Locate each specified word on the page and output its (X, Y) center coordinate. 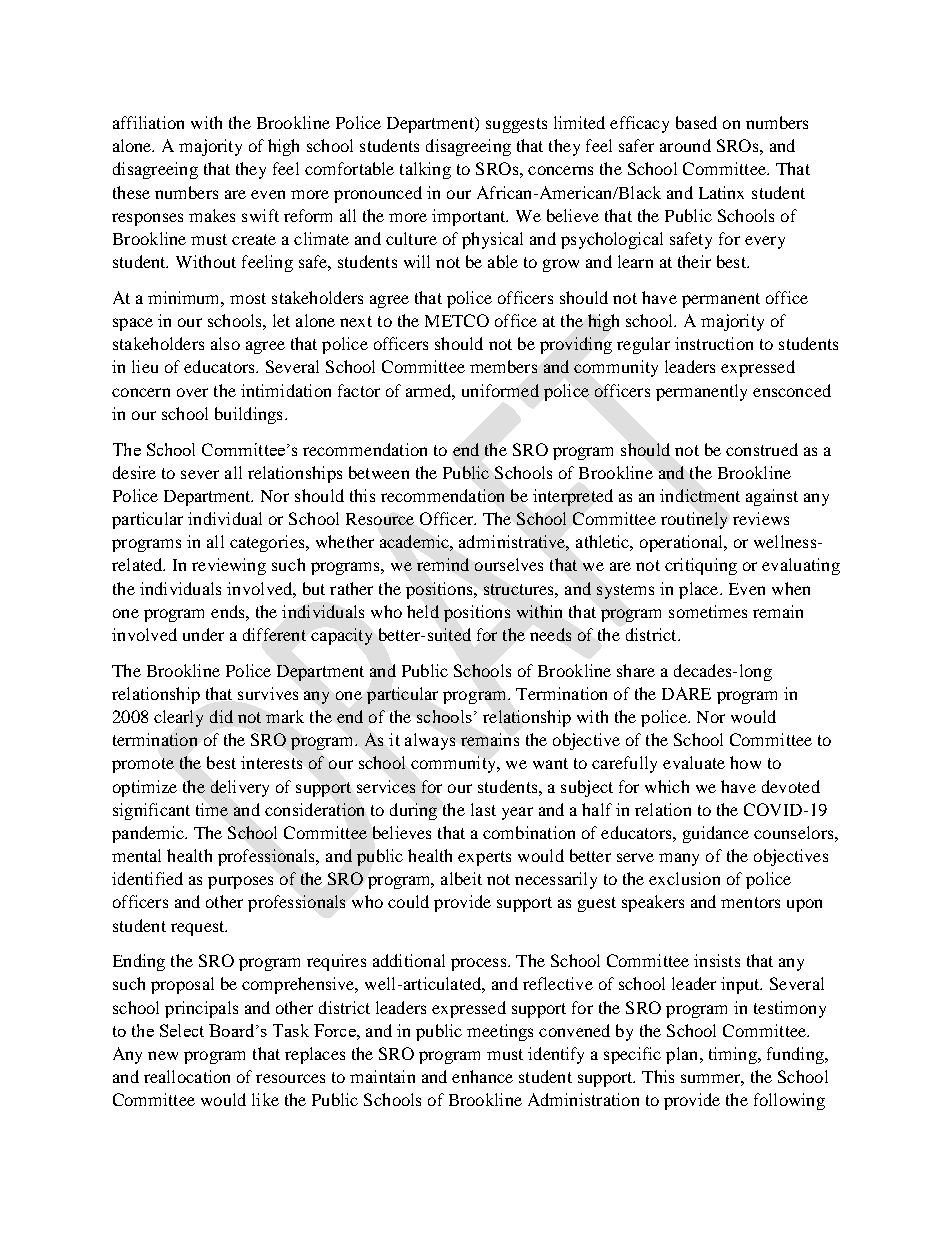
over (192, 392)
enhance (482, 1076)
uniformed (500, 390)
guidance (716, 834)
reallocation (187, 1076)
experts (484, 858)
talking (425, 170)
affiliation (148, 122)
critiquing (701, 566)
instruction (714, 343)
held (423, 611)
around (685, 145)
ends (229, 611)
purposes (240, 882)
